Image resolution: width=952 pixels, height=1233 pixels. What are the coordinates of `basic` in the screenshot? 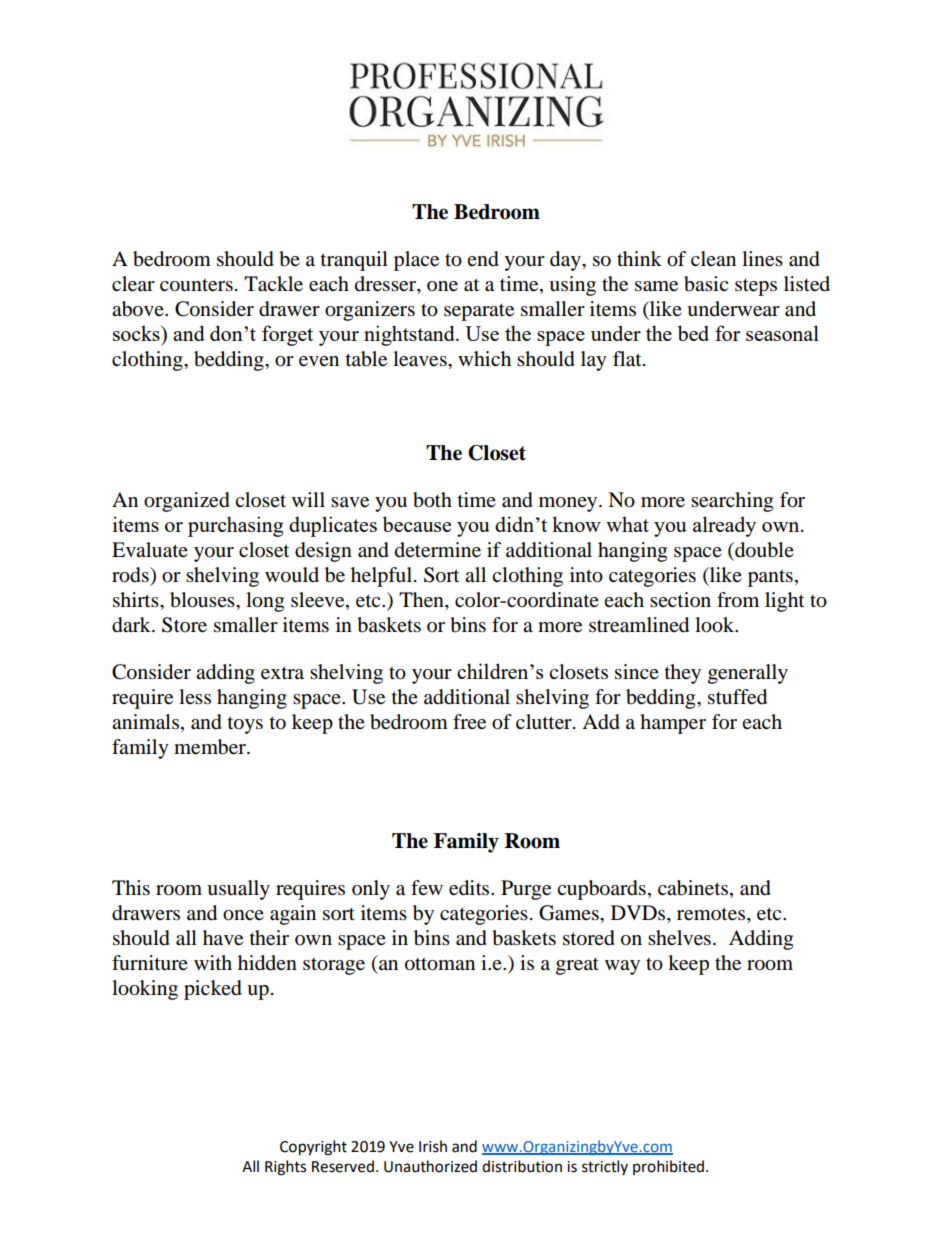 It's located at (706, 284).
